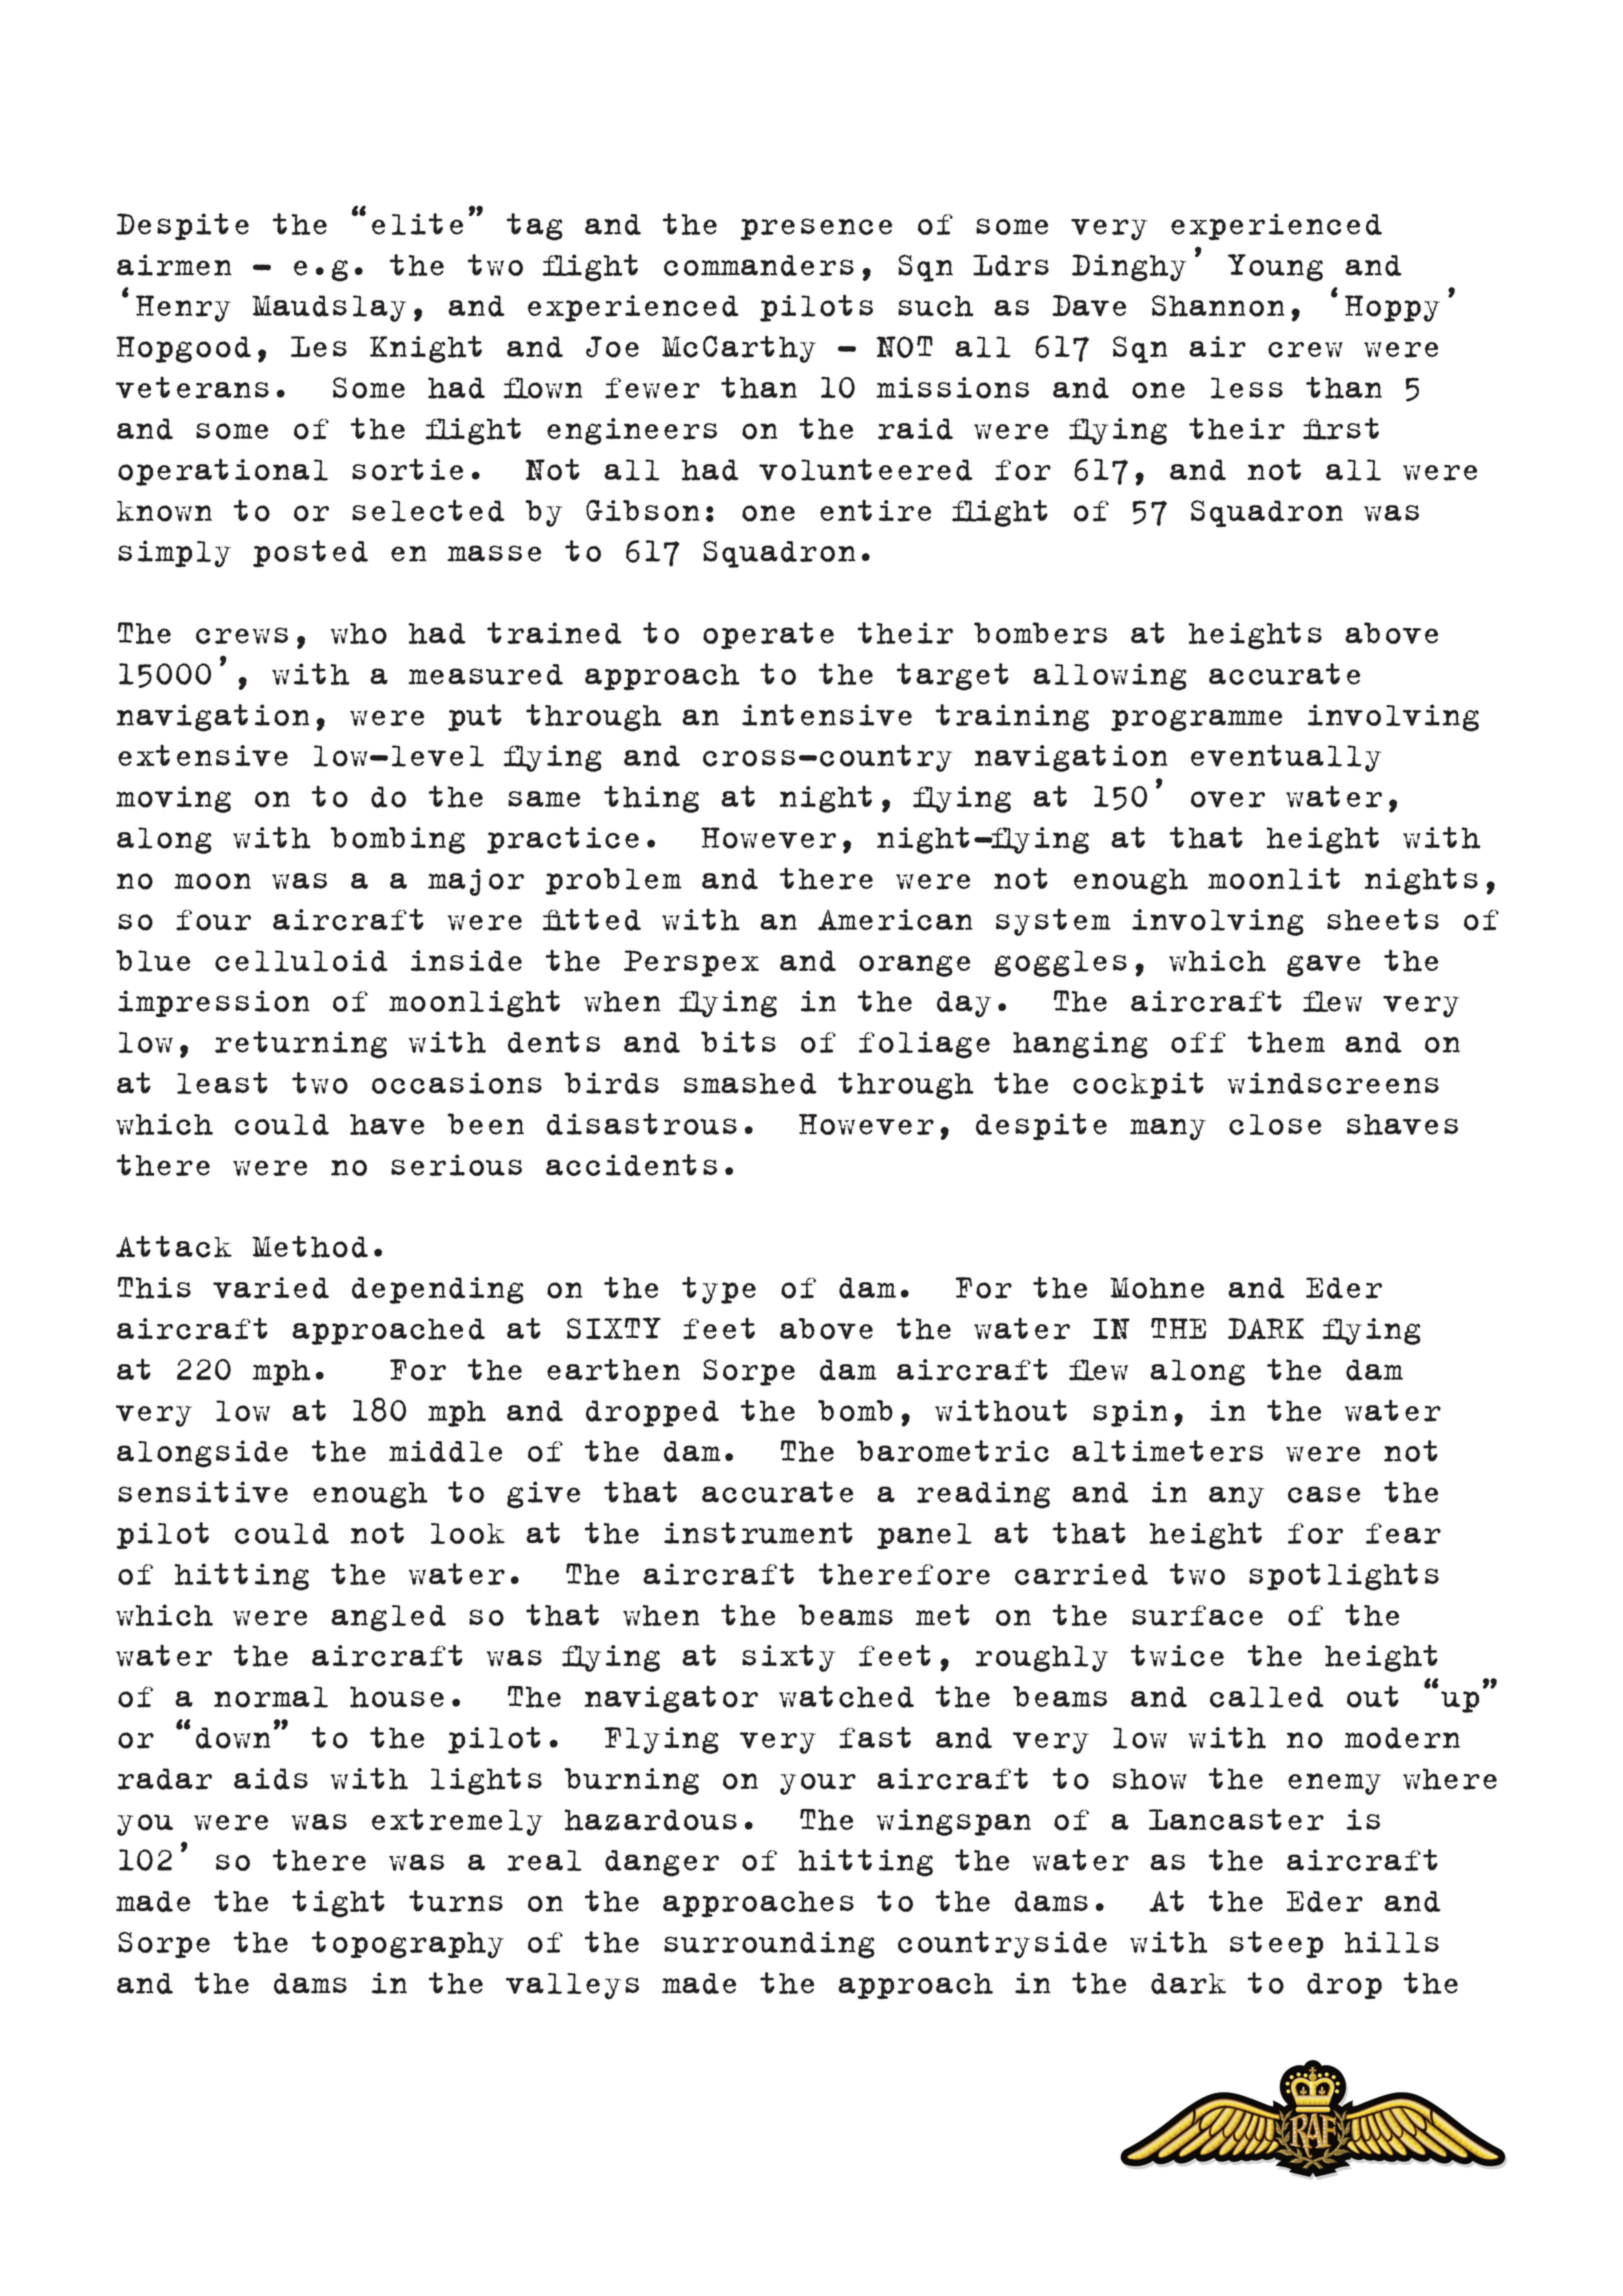 The width and height of the page is (1623, 2296). I want to click on returning, so click(301, 1045).
